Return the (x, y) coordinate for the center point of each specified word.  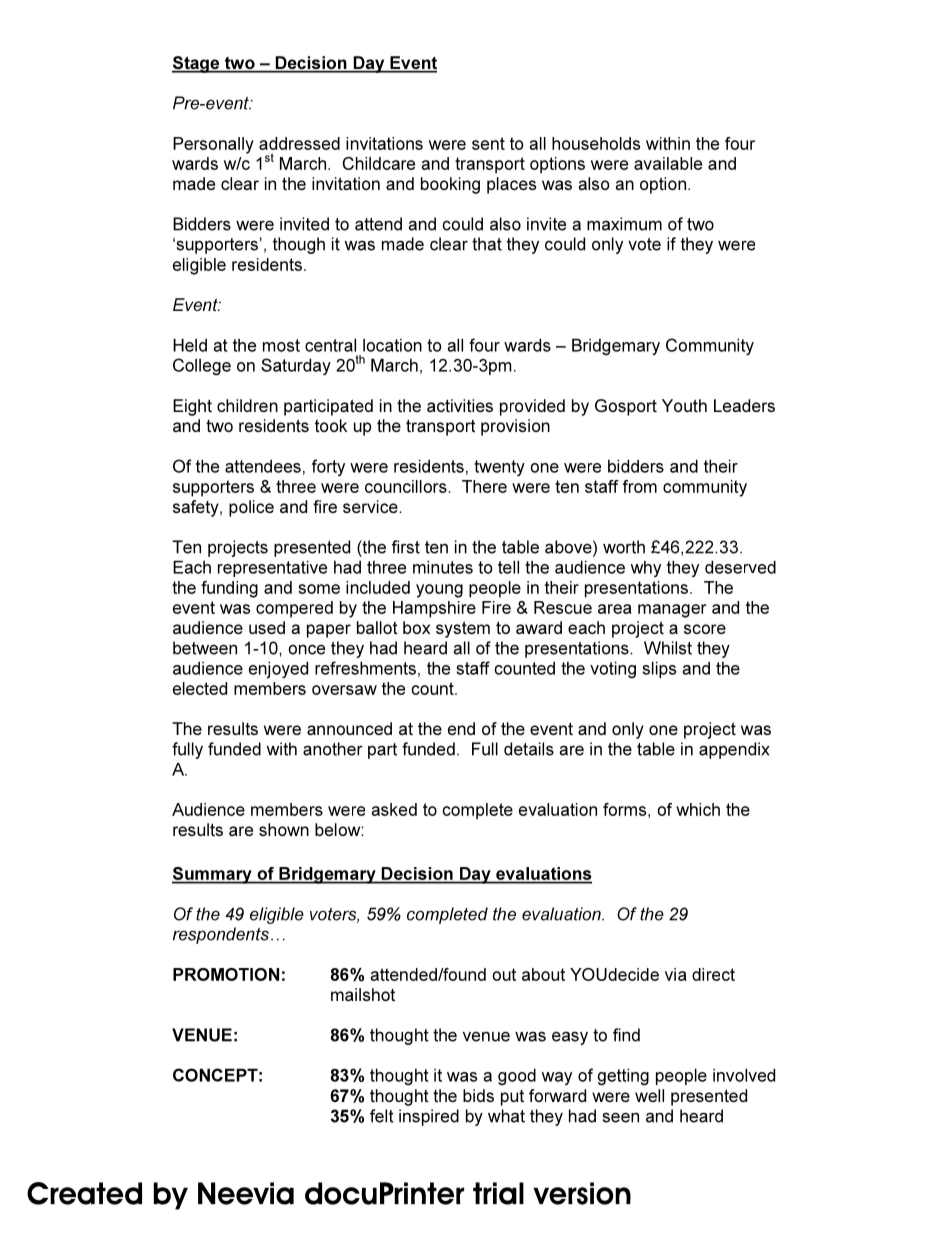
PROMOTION (226, 974)
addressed (299, 143)
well (649, 1095)
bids (478, 1095)
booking (450, 185)
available (668, 163)
